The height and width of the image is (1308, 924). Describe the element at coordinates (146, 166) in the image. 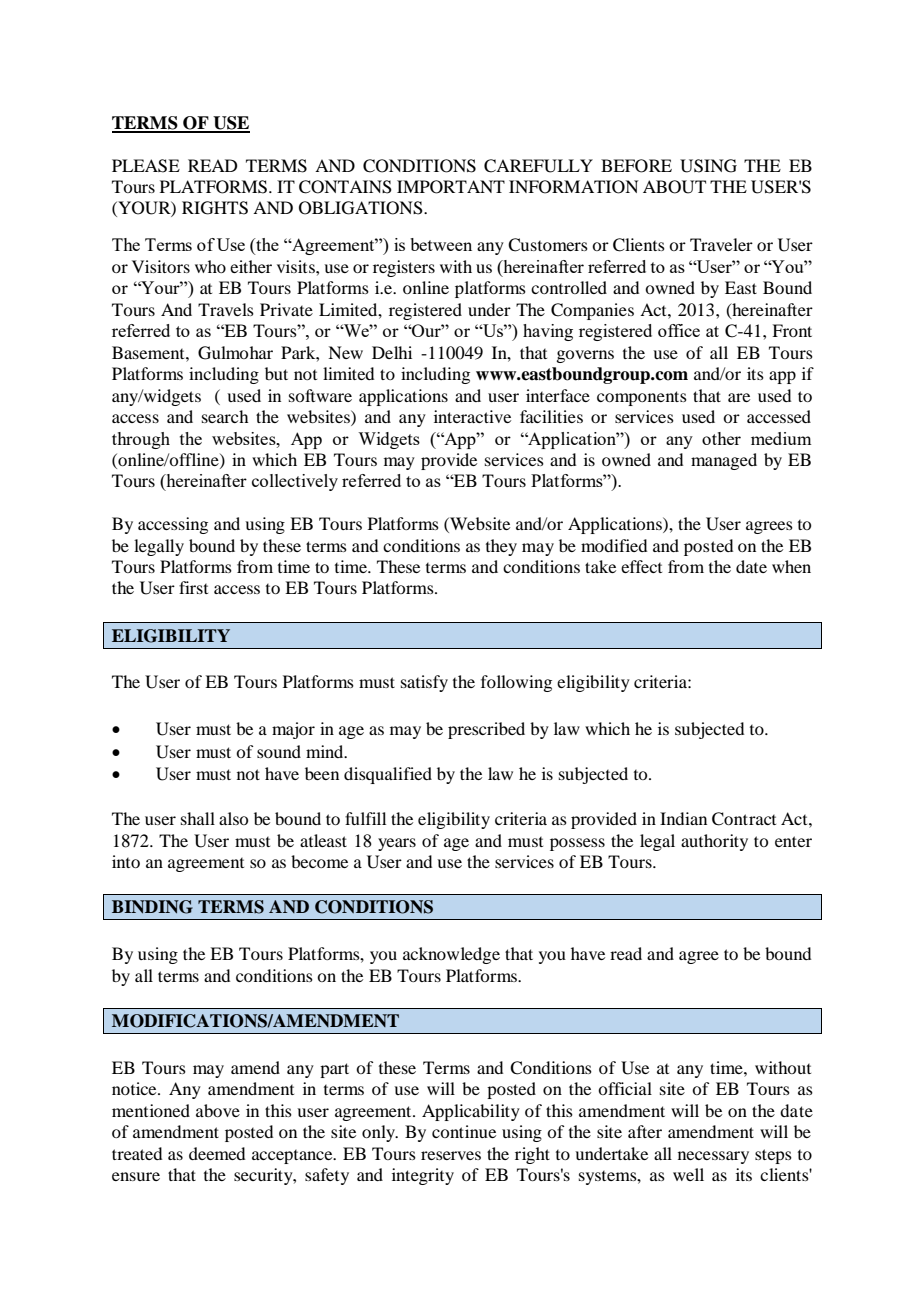

I see `PLEASE` at that location.
